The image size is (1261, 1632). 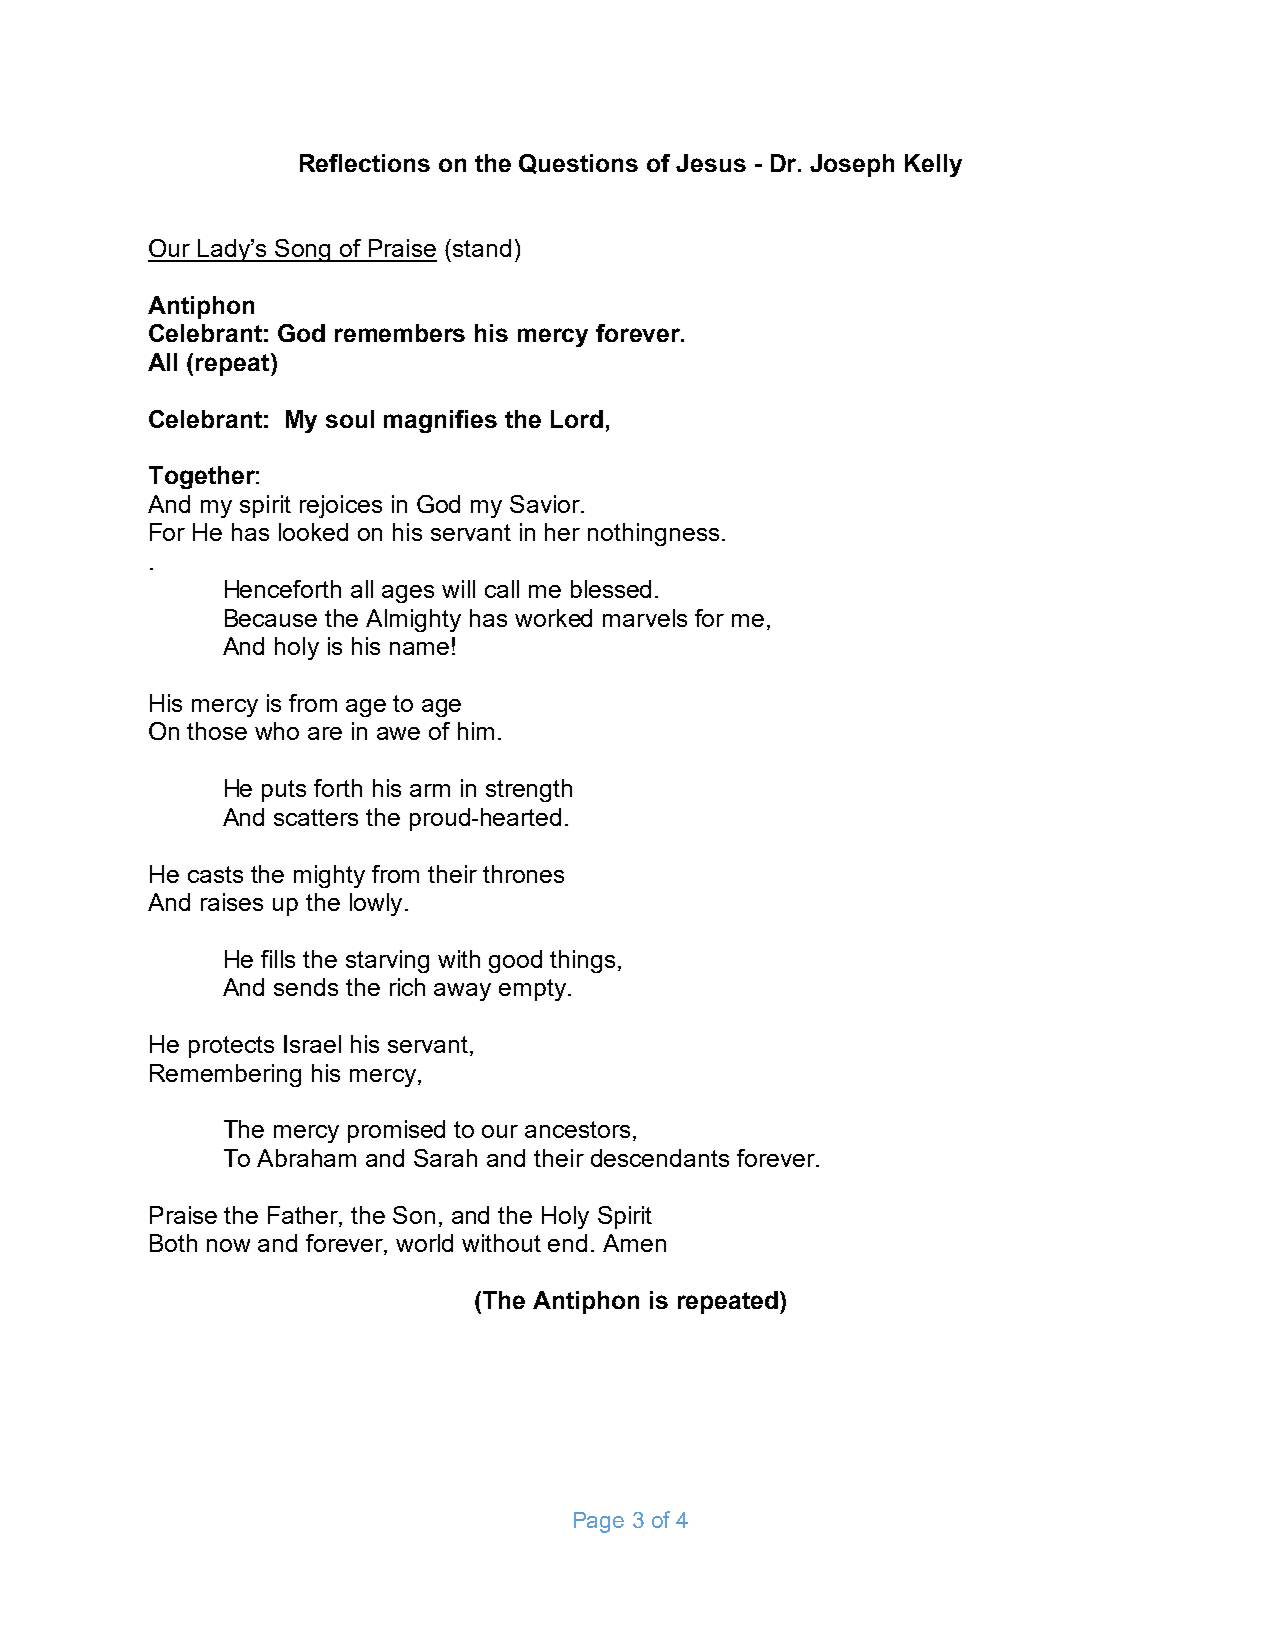 I want to click on Questions, so click(x=578, y=164).
